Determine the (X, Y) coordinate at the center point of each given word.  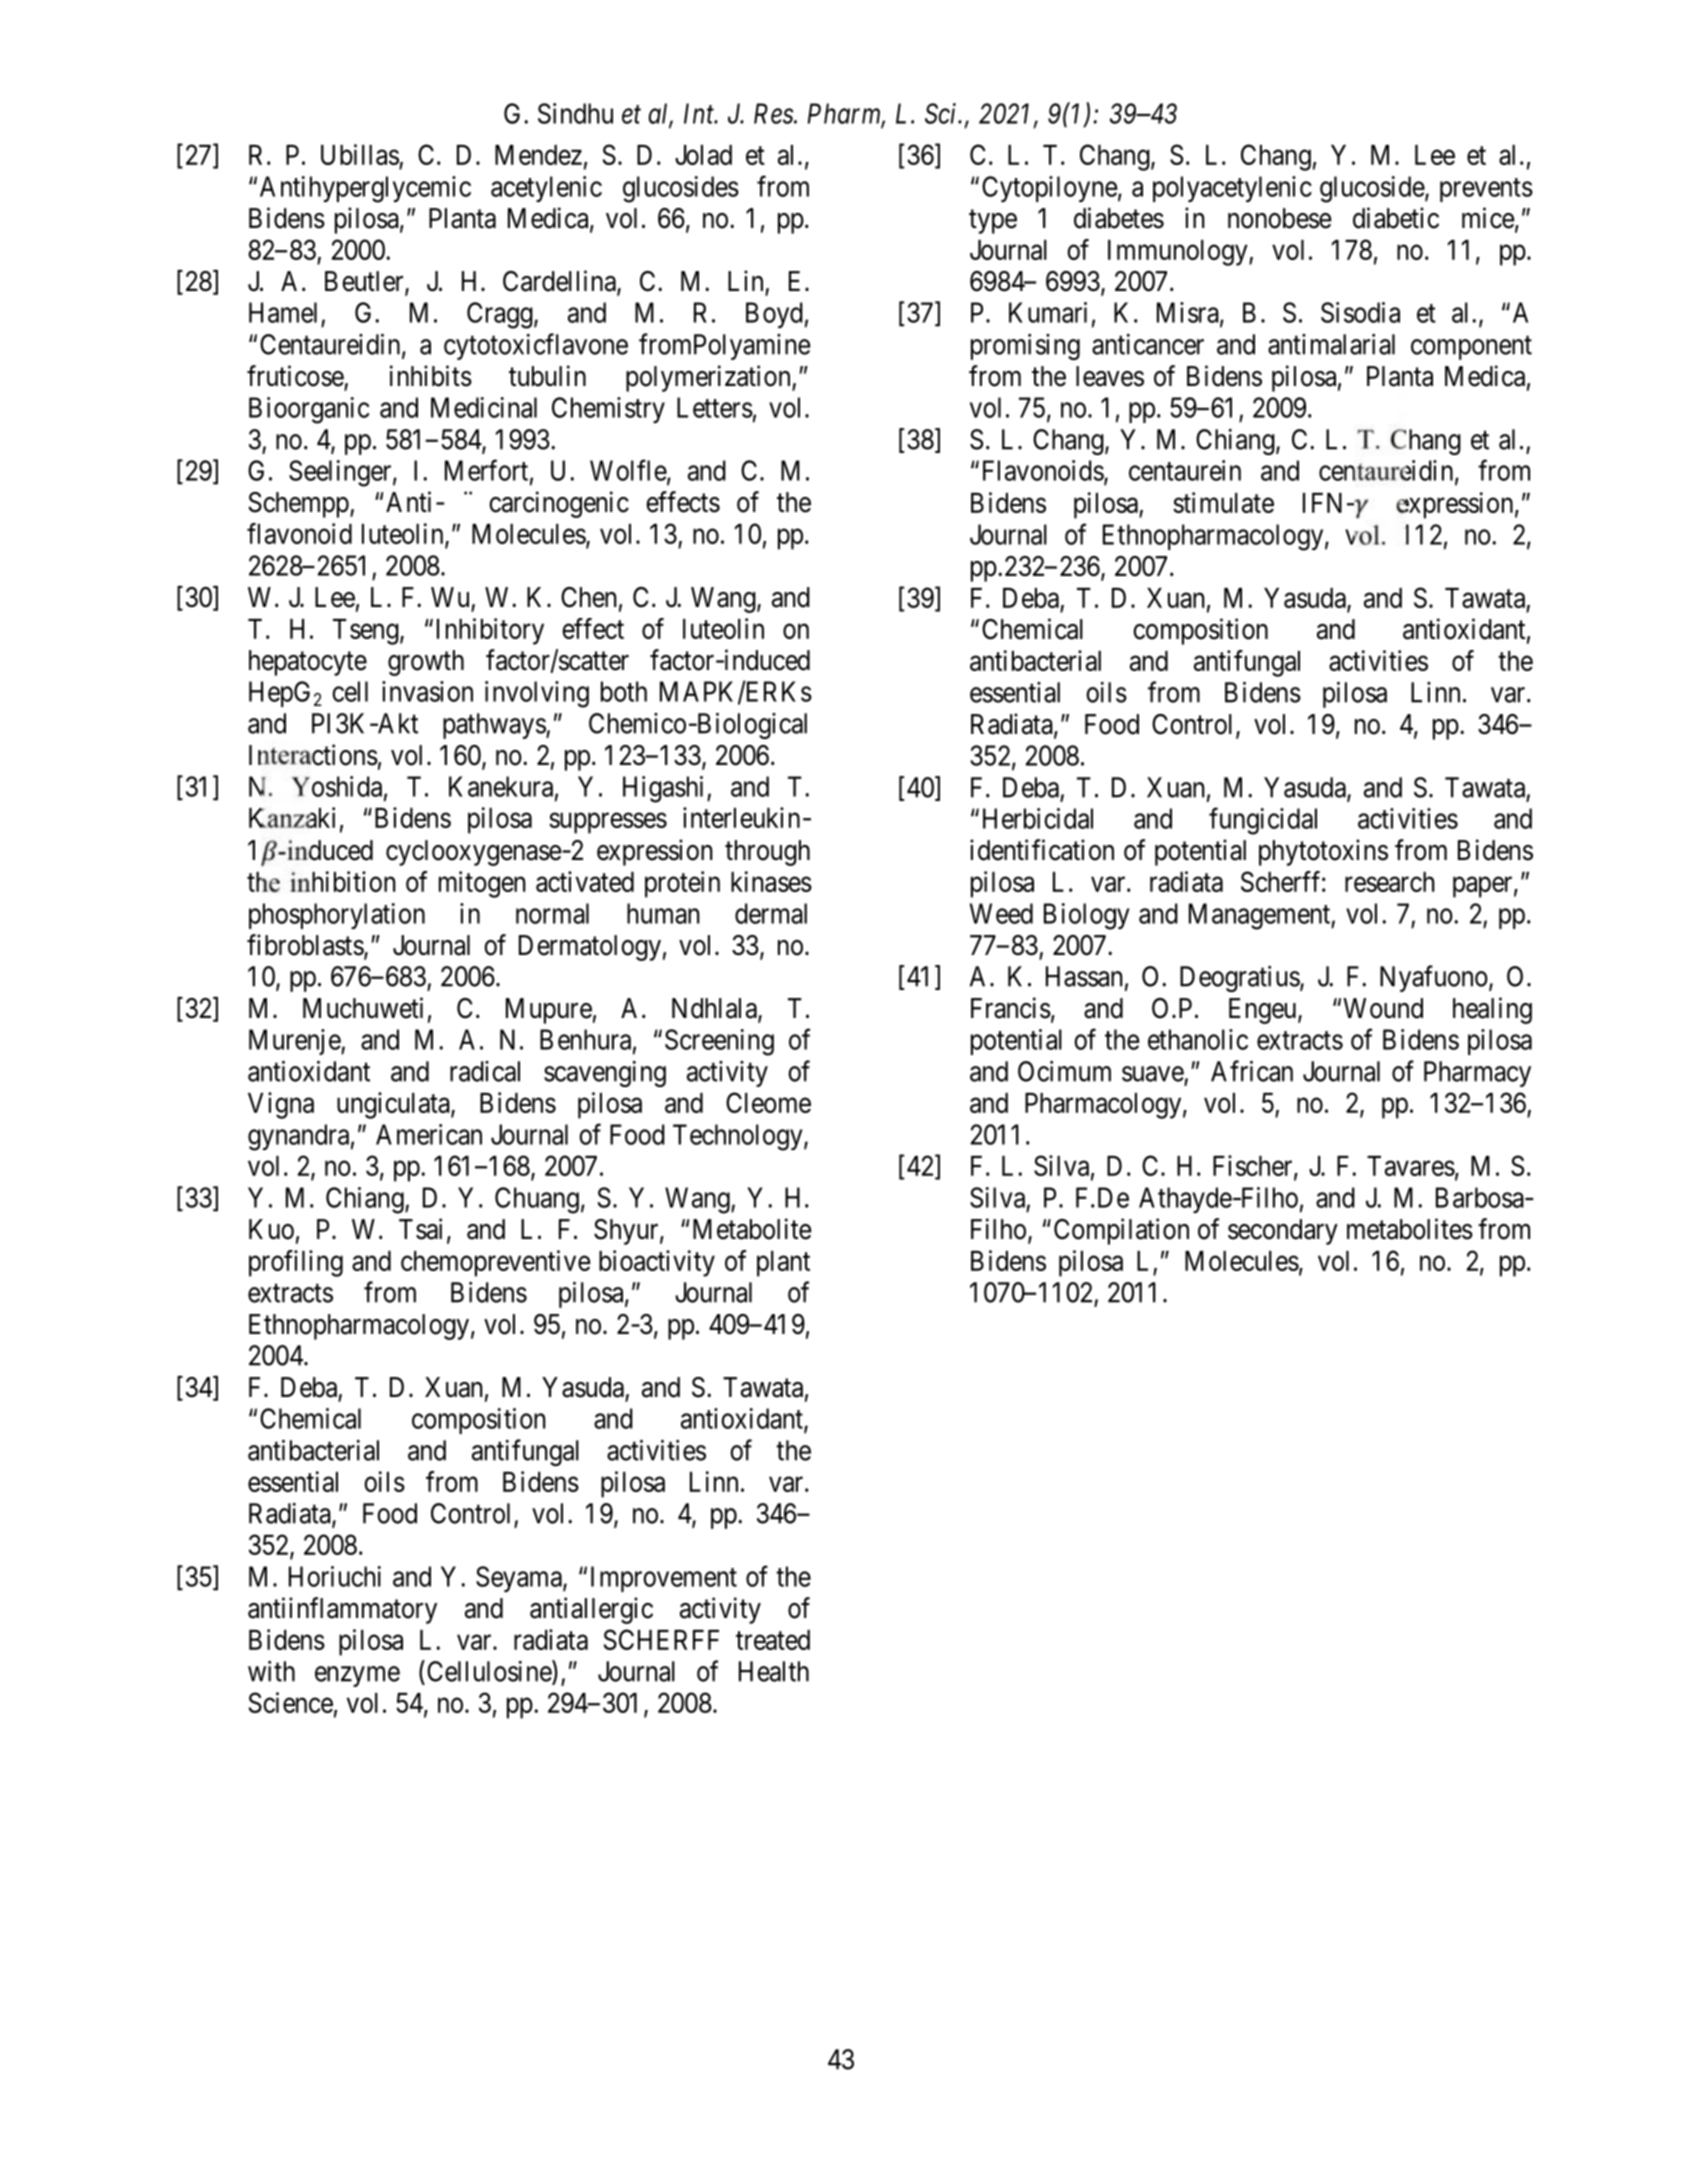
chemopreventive (496, 1263)
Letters (715, 407)
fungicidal (1263, 821)
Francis (1011, 1008)
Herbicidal (1038, 818)
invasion (427, 691)
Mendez (538, 155)
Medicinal (484, 407)
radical (485, 1071)
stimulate (1223, 502)
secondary (1283, 1232)
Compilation (1121, 1231)
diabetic (1396, 218)
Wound (1383, 1008)
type (993, 222)
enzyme (357, 1676)
